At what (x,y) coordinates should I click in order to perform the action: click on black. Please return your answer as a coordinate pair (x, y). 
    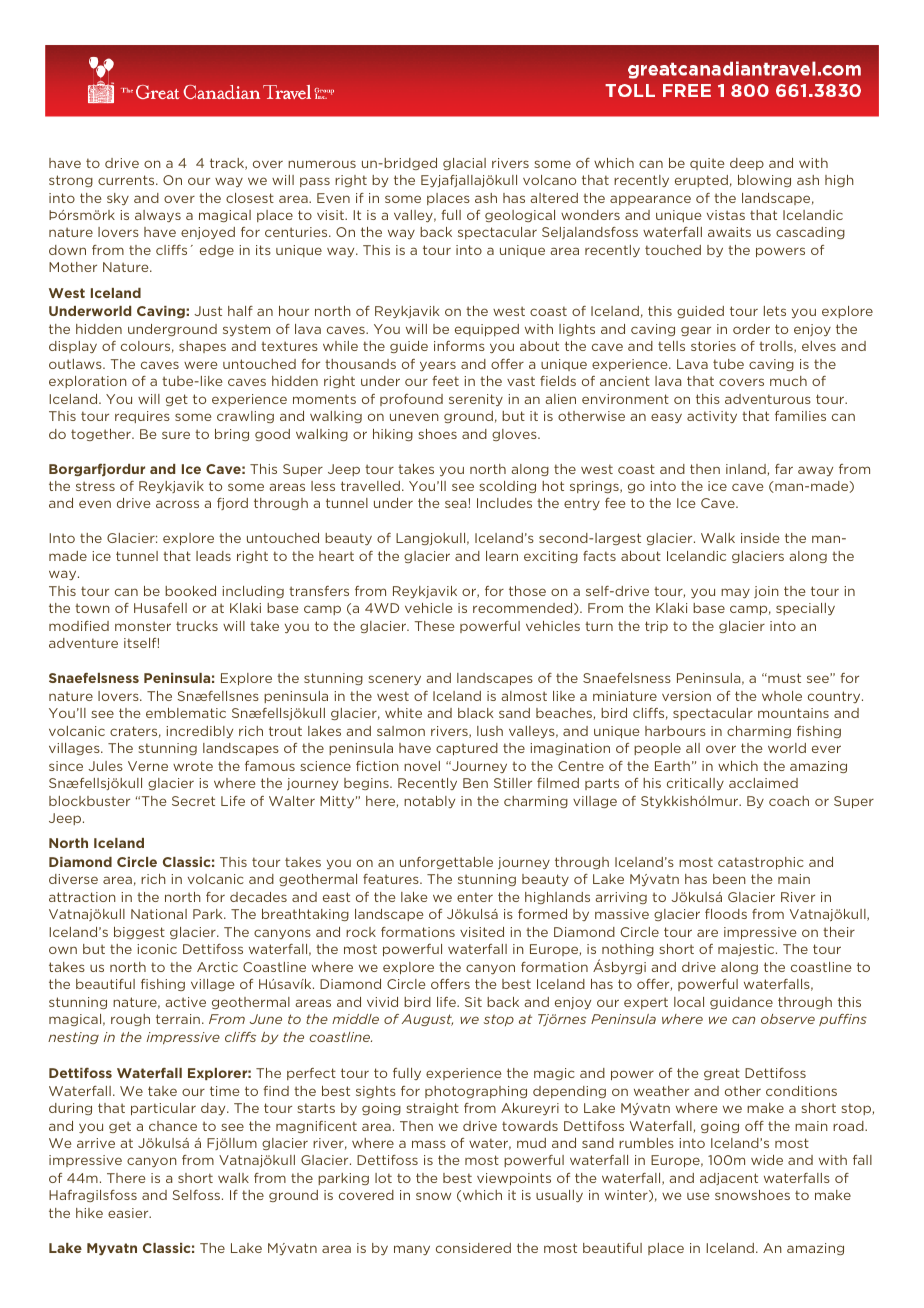
    Looking at the image, I should click on (475, 713).
